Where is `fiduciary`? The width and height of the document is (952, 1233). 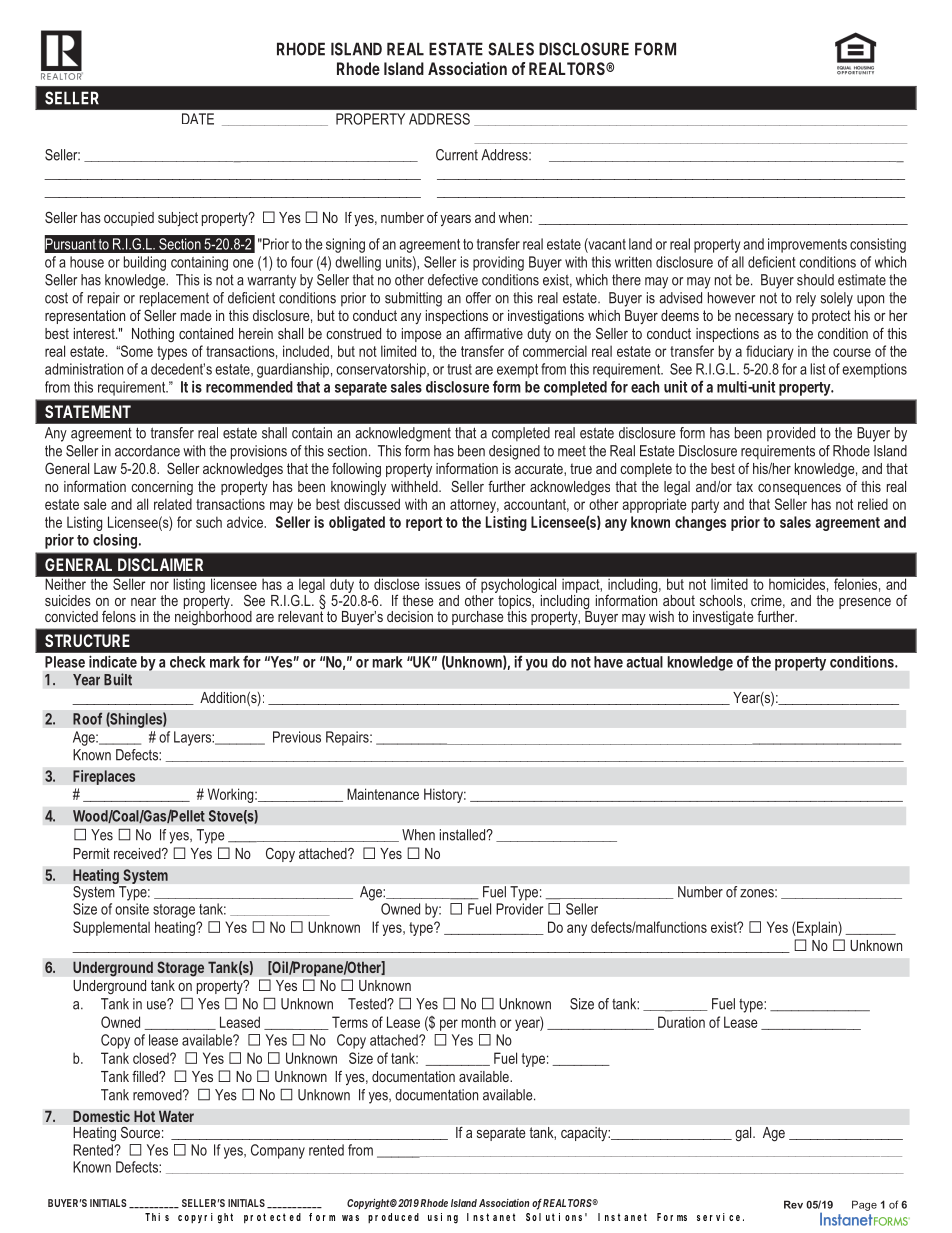 fiduciary is located at coordinates (770, 352).
